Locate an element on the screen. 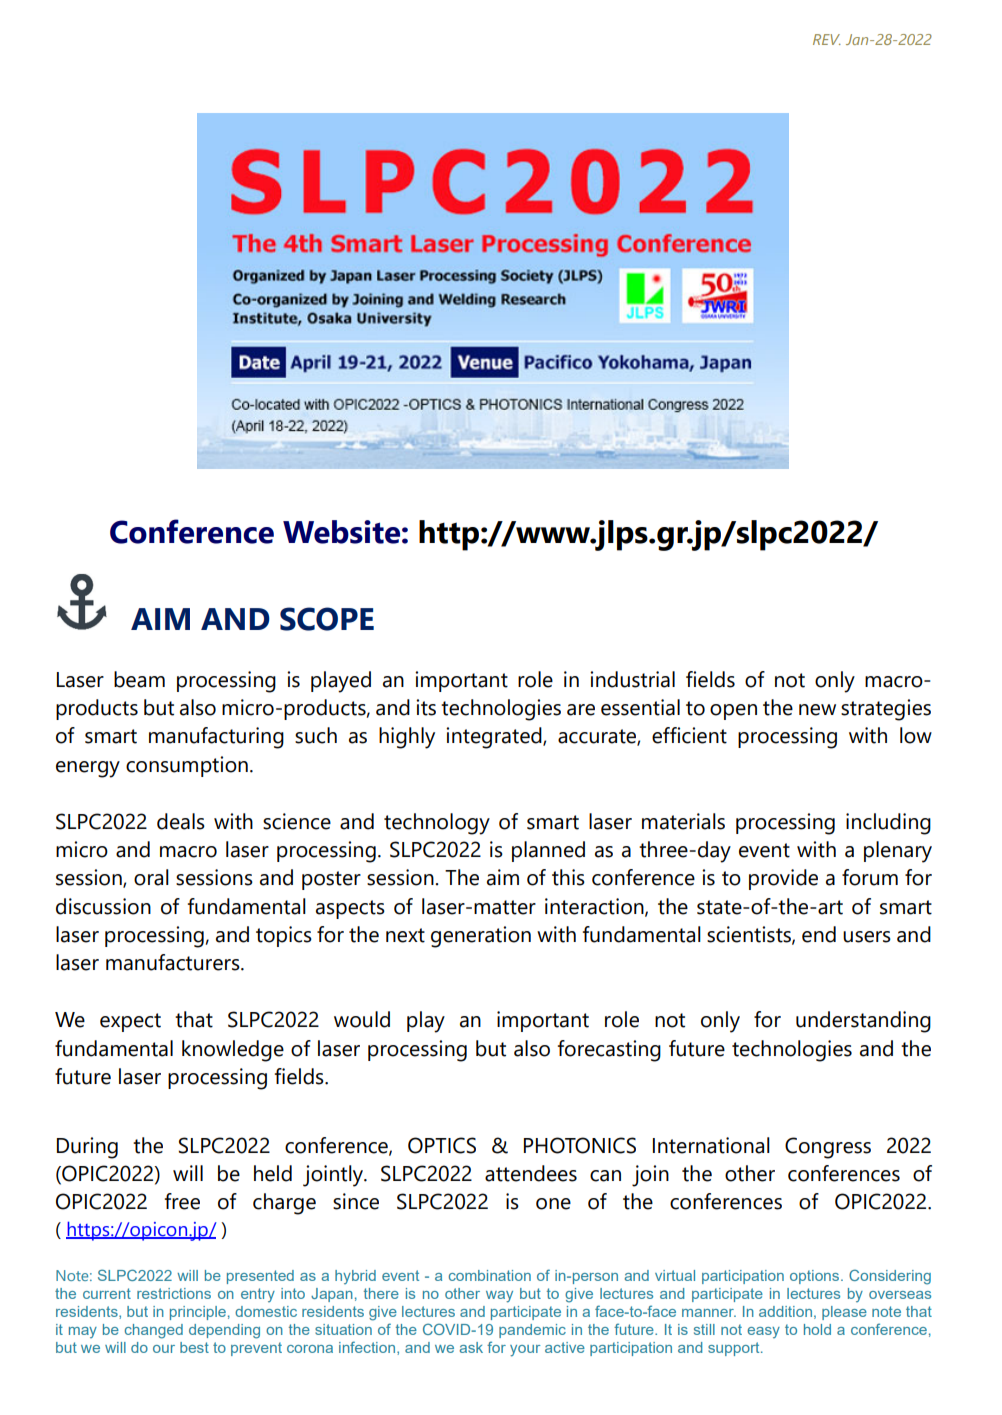  beam is located at coordinates (139, 679).
